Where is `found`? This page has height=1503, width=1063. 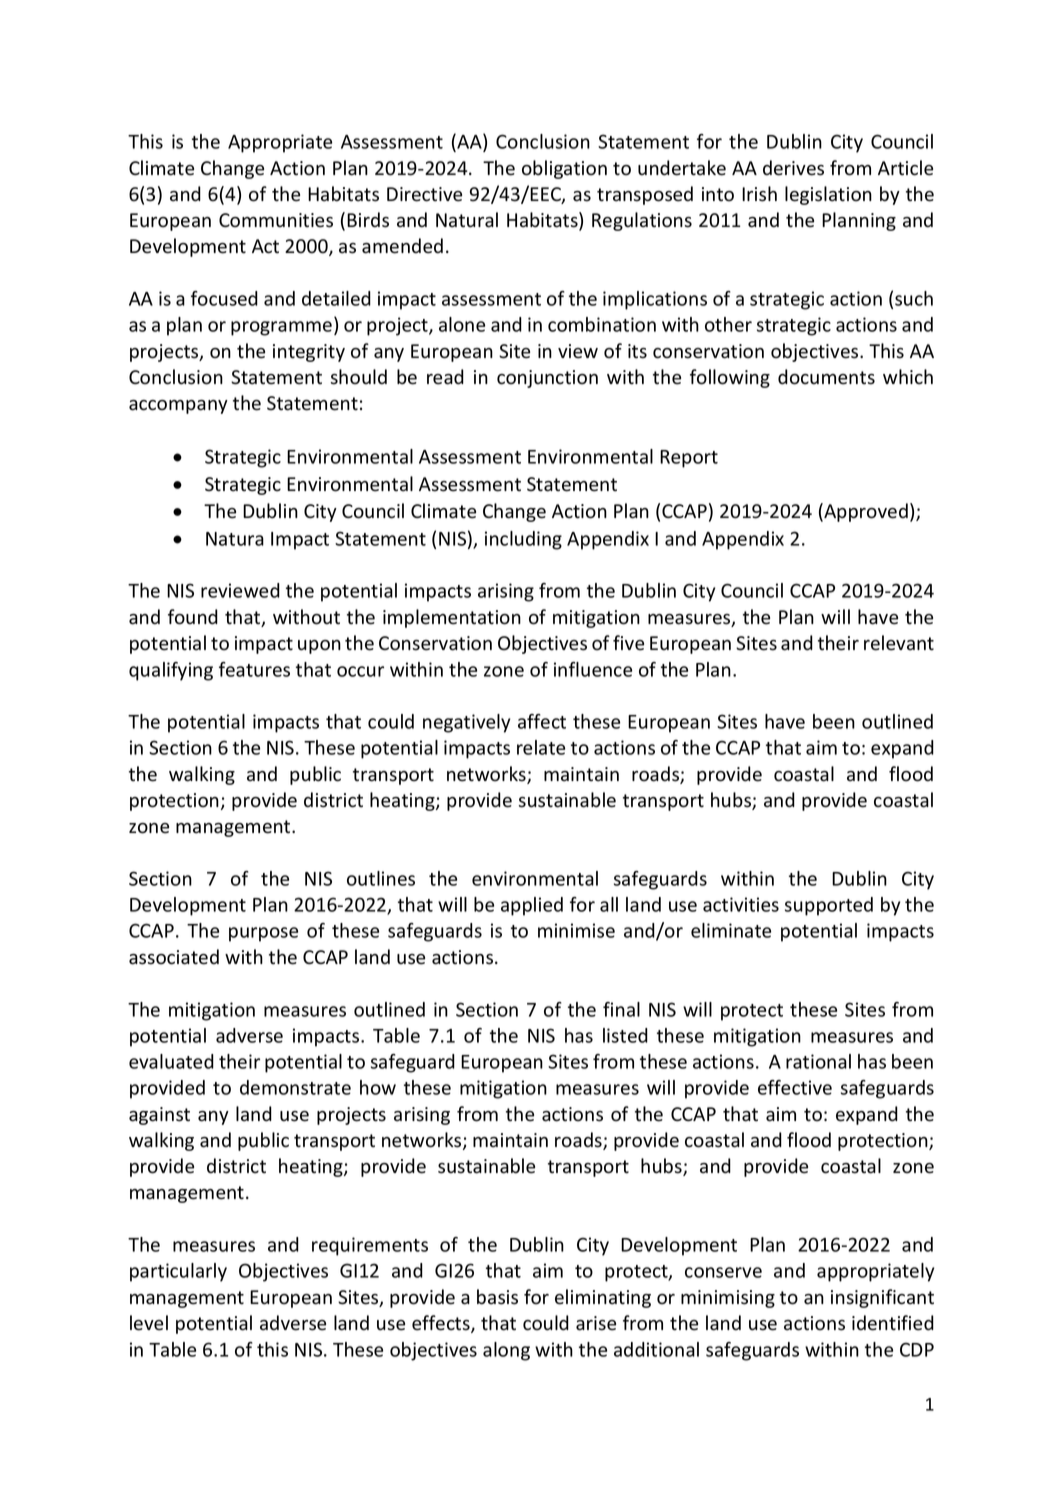 found is located at coordinates (193, 617).
